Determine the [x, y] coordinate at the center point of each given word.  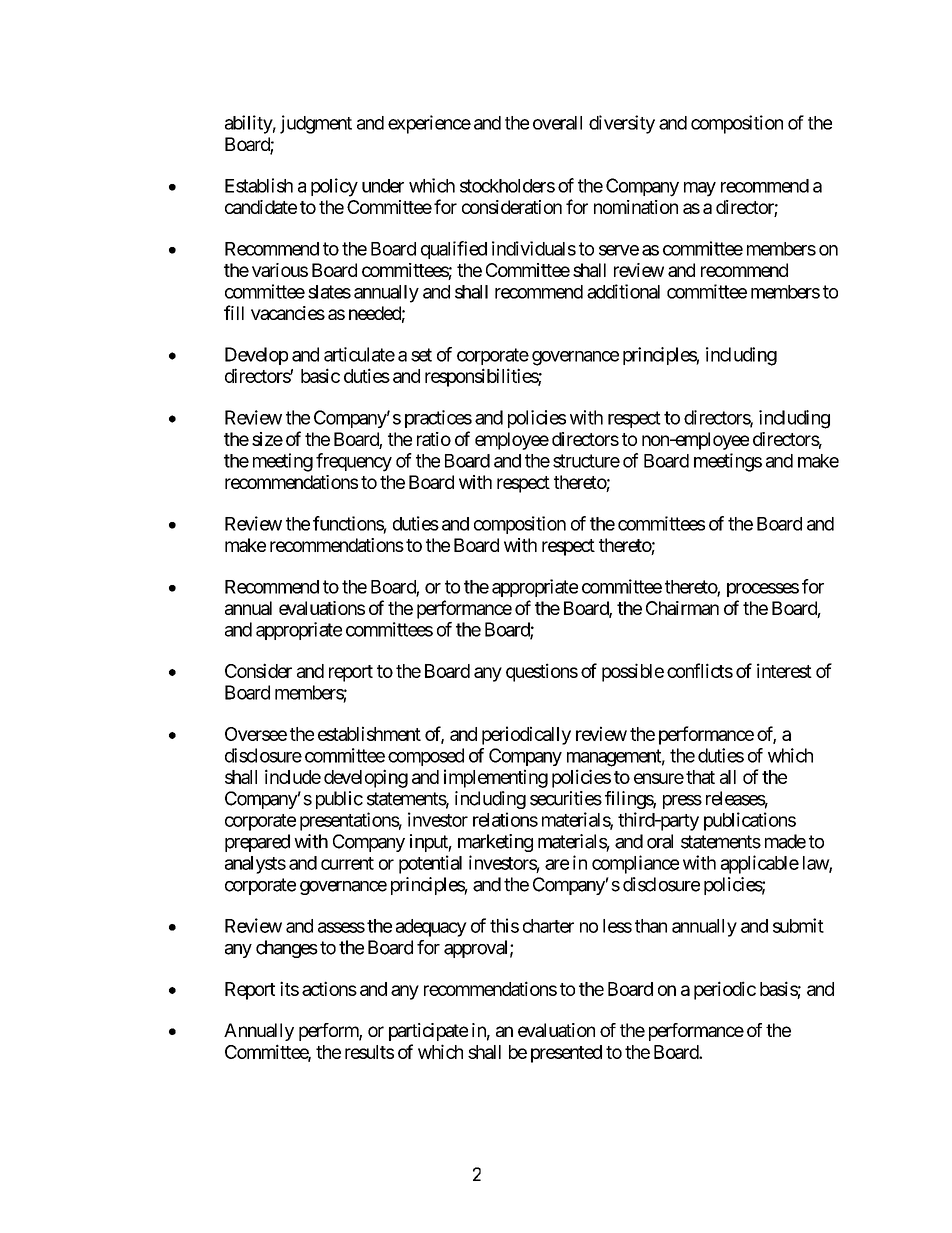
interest [784, 670]
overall [557, 123]
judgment [316, 124]
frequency [354, 462]
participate [428, 1032]
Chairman [682, 608]
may [700, 189]
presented [566, 1054]
